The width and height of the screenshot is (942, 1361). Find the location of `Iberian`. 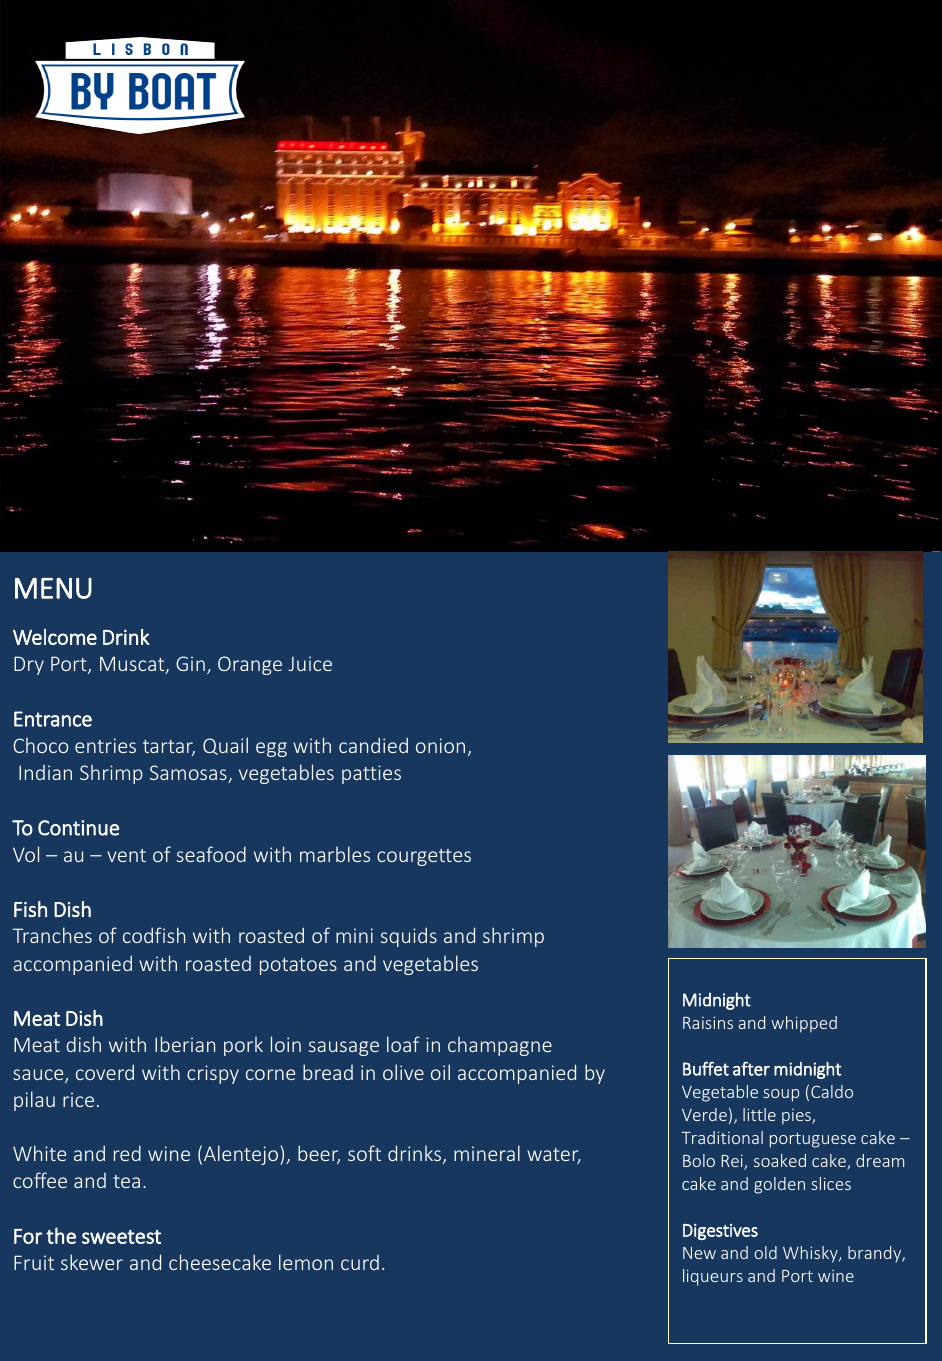

Iberian is located at coordinates (185, 1044).
